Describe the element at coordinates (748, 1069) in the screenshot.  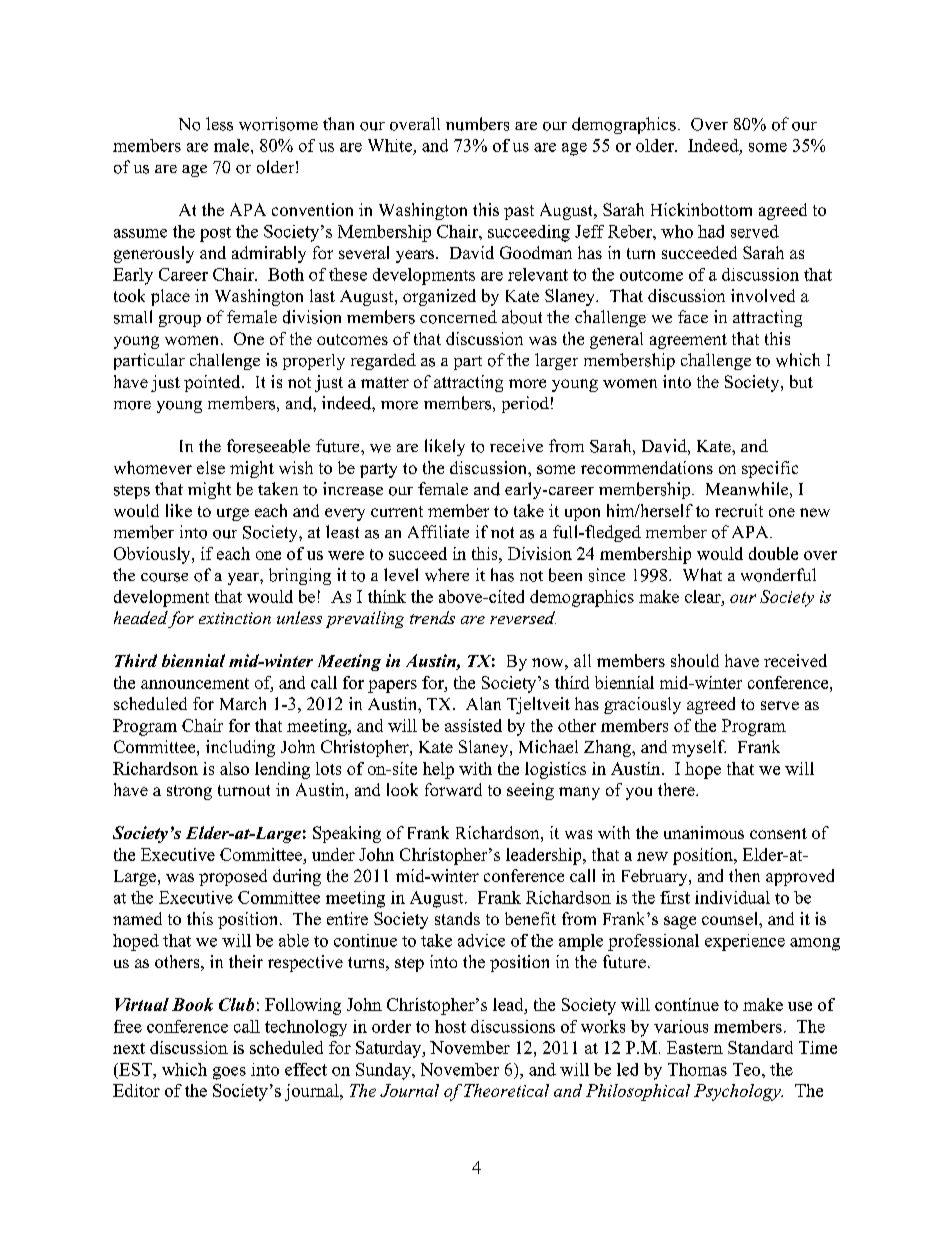
I see `Teo` at that location.
